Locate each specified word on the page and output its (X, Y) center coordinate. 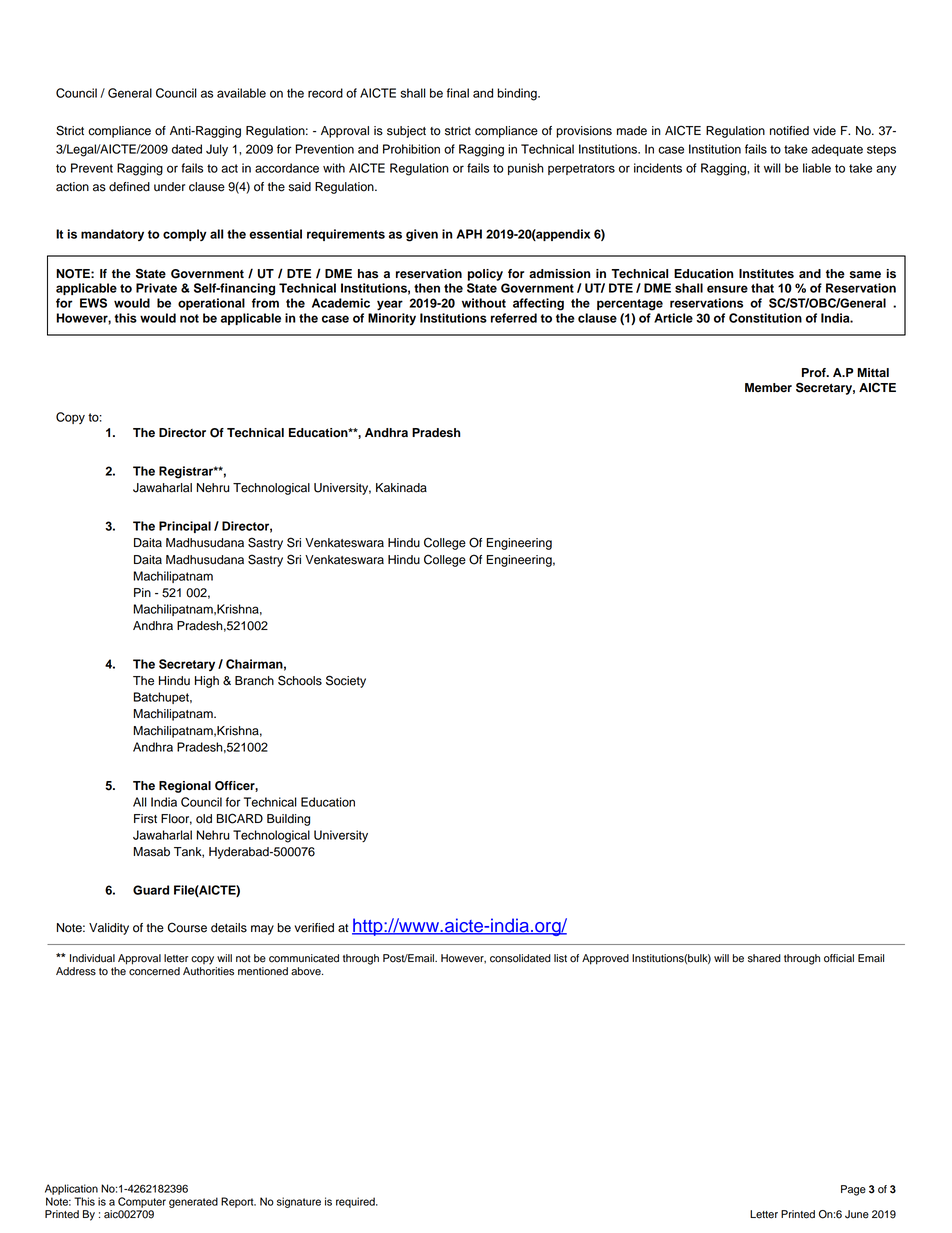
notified (789, 131)
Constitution (765, 318)
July (217, 150)
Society (346, 681)
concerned (154, 970)
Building (288, 820)
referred (514, 318)
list (560, 958)
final (458, 93)
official (839, 958)
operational (211, 304)
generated (193, 1202)
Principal (185, 527)
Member (768, 388)
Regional (185, 787)
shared (764, 958)
